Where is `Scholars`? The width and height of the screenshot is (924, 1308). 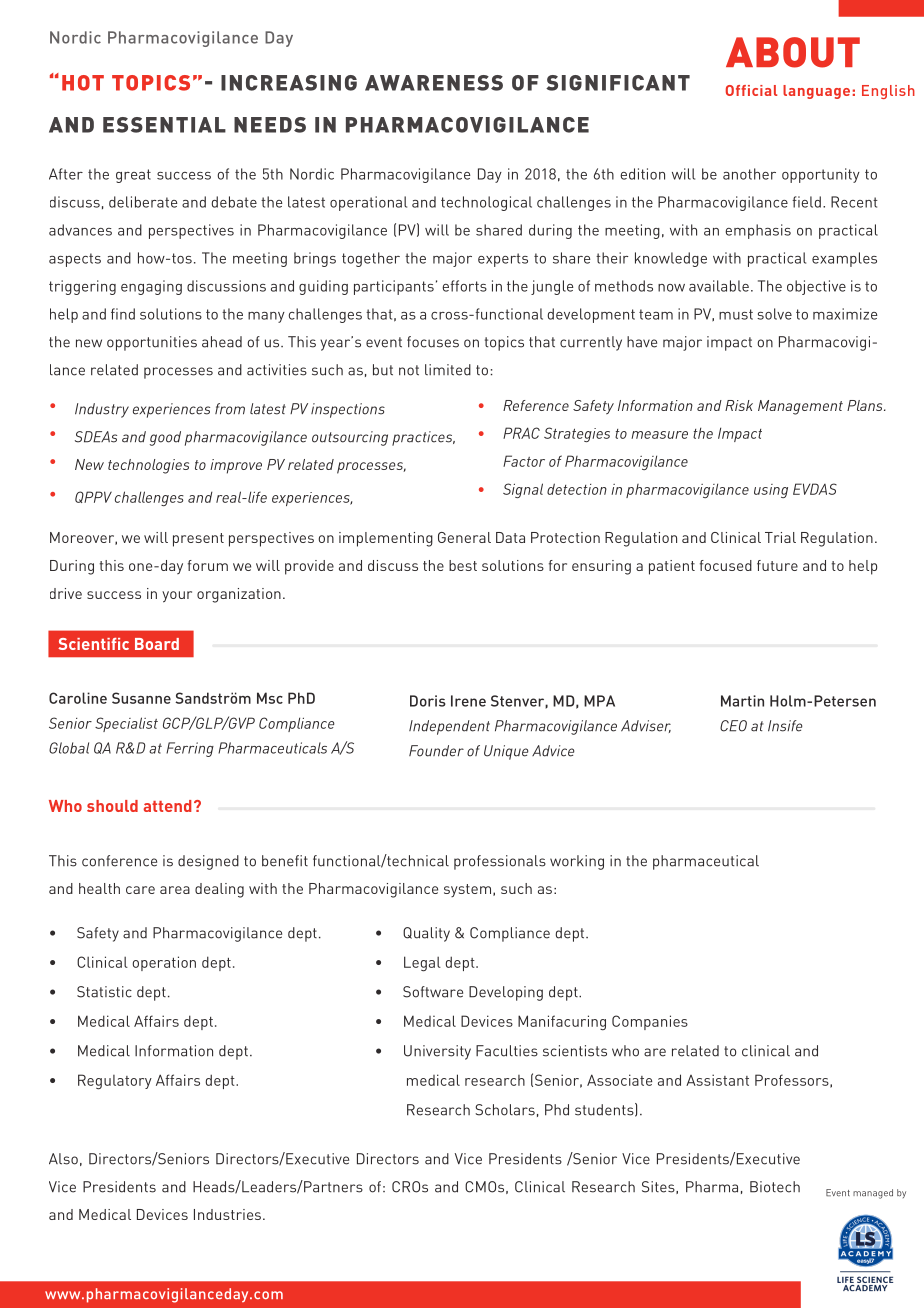
Scholars is located at coordinates (505, 1110).
